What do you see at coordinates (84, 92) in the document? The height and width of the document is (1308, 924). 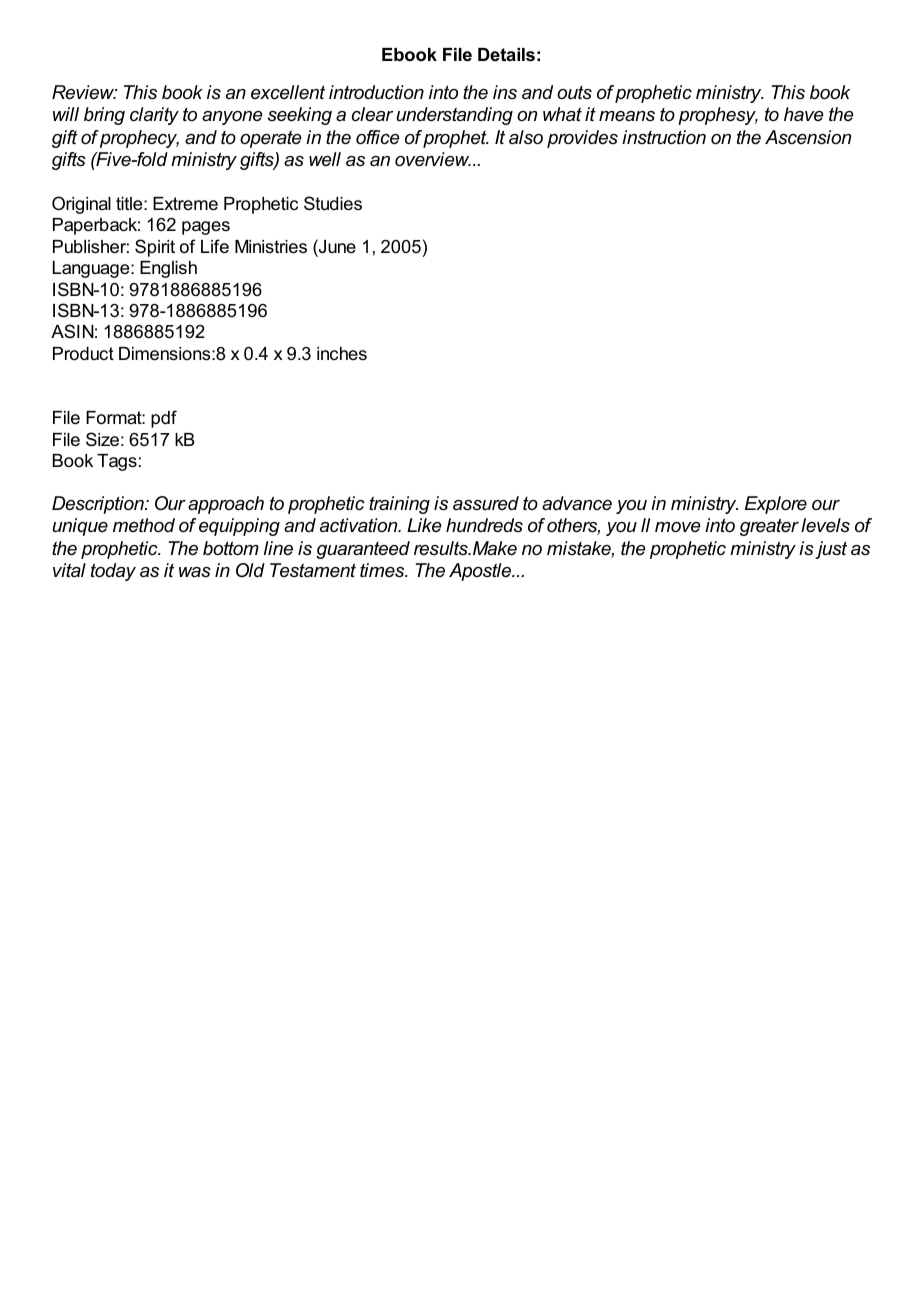 I see `Review` at bounding box center [84, 92].
